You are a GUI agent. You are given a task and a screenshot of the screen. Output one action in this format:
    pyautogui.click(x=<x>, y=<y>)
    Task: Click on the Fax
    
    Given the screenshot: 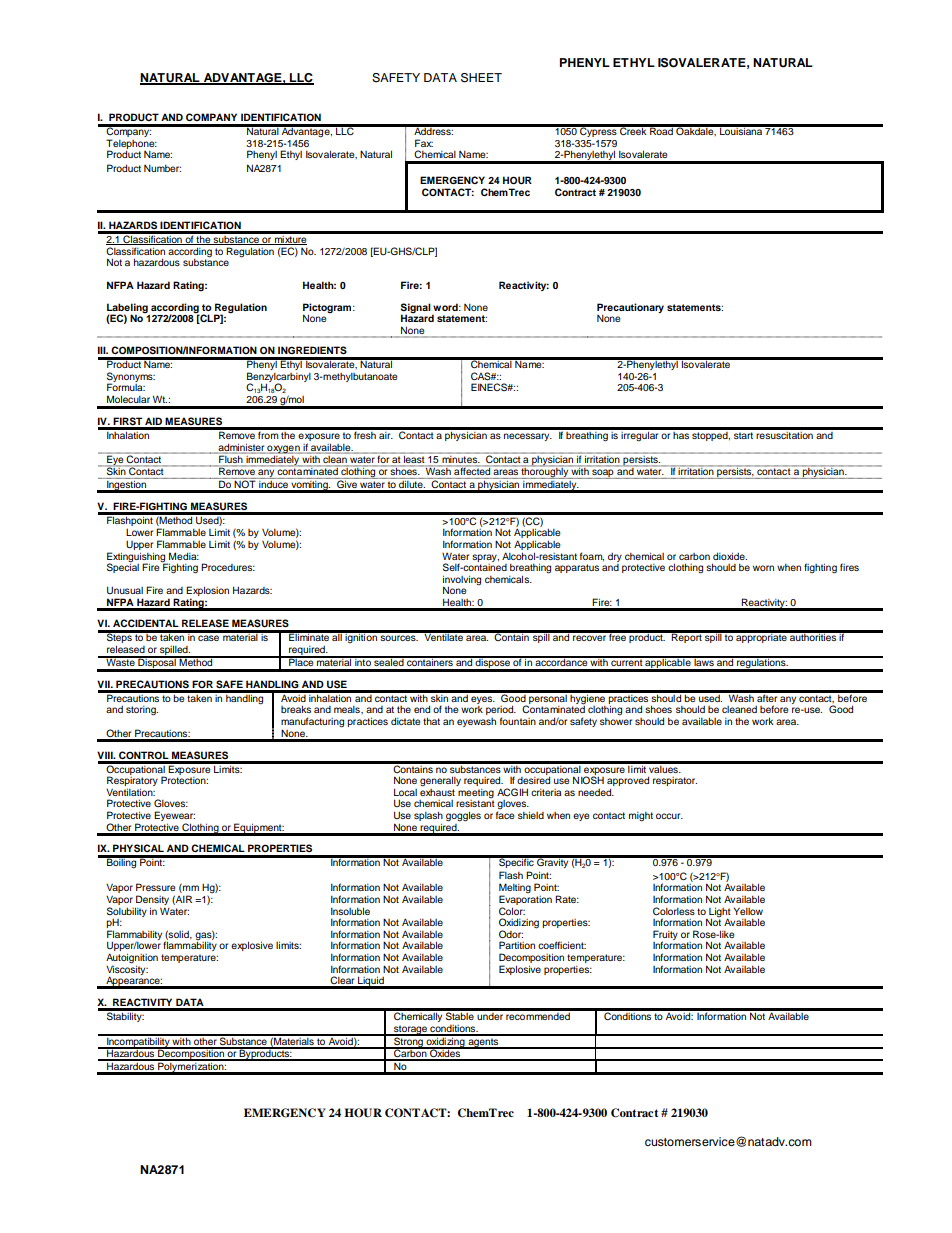 What is the action you would take?
    pyautogui.click(x=424, y=143)
